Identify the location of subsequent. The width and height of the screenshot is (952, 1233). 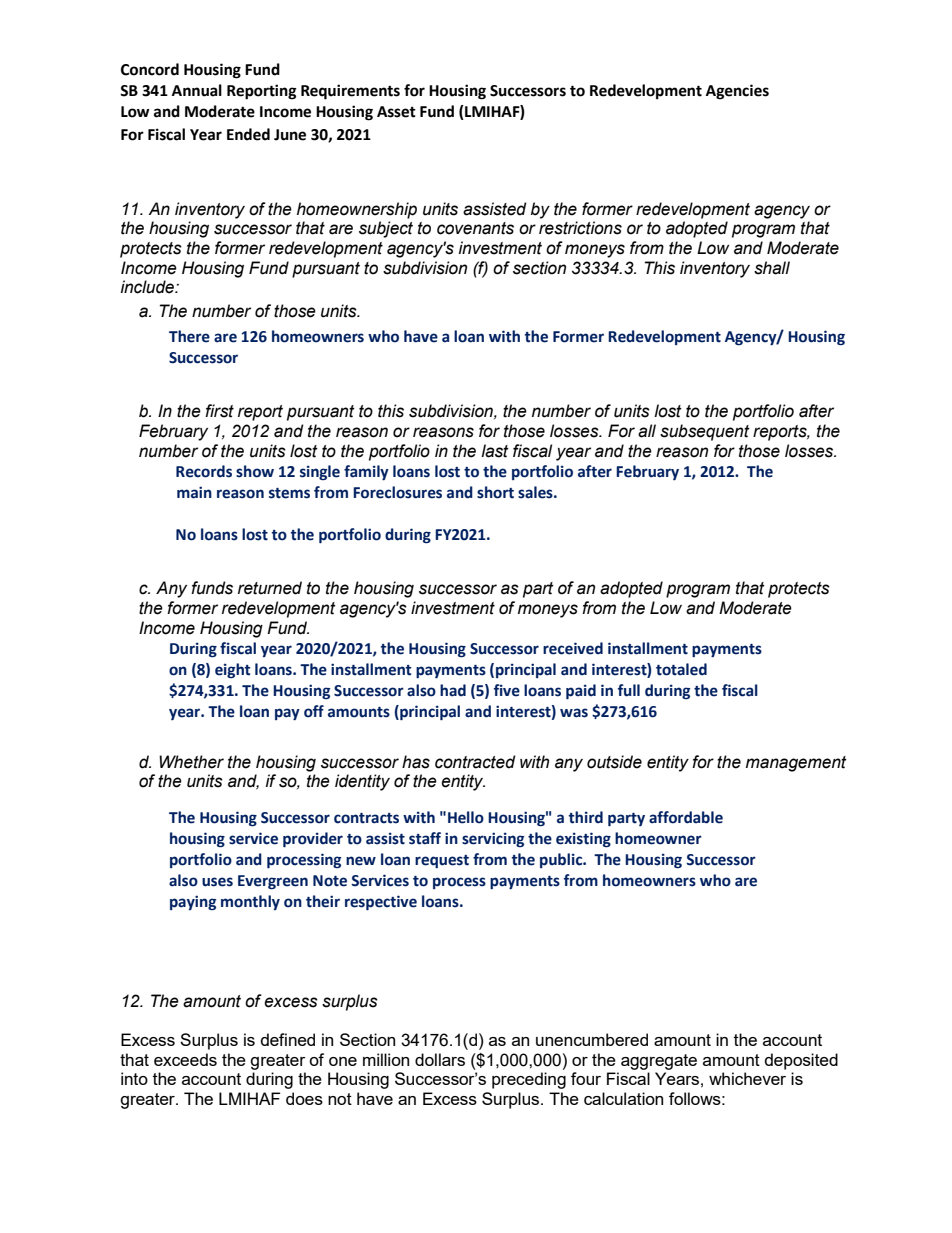
(705, 432).
